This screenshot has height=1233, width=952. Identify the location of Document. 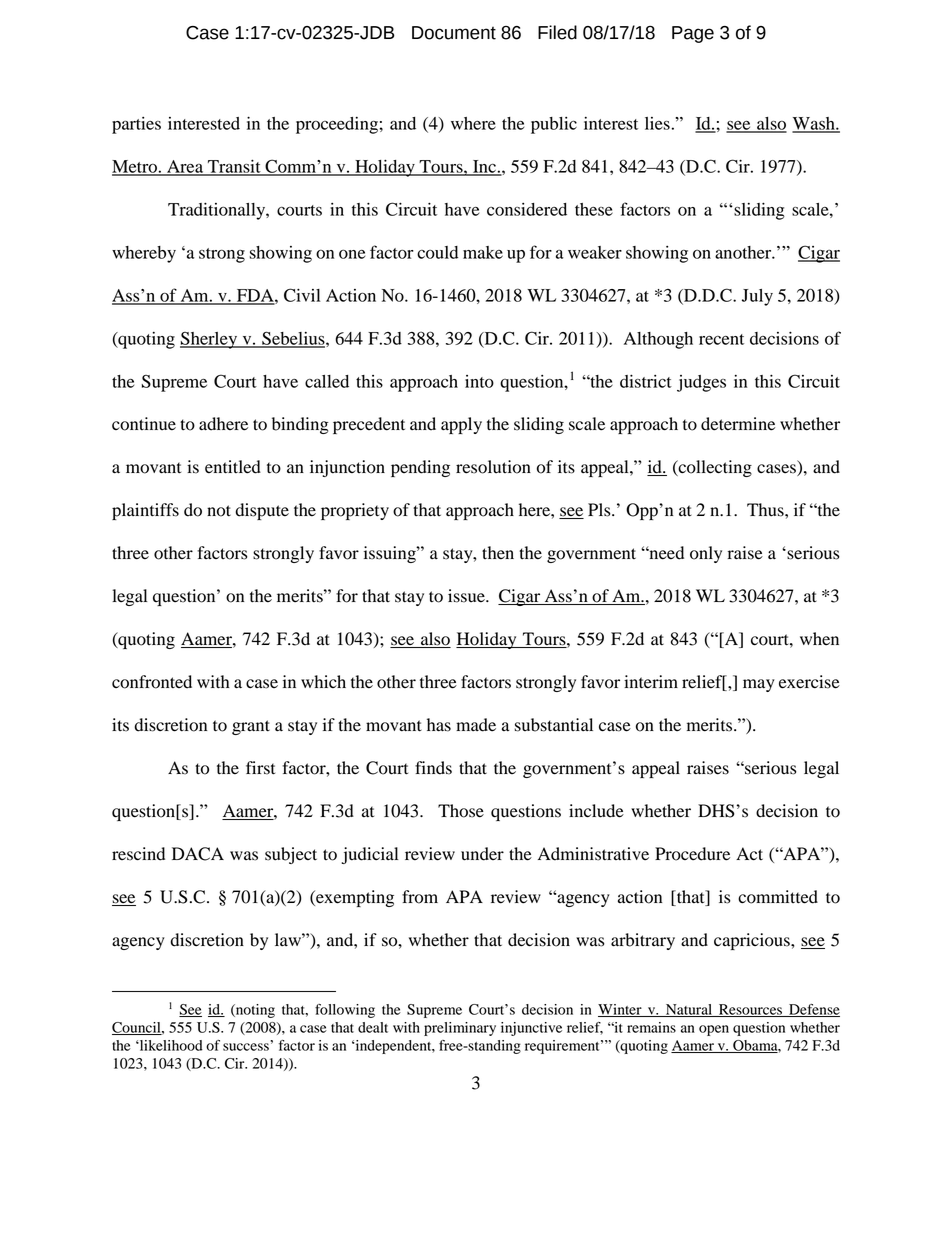
(454, 33).
